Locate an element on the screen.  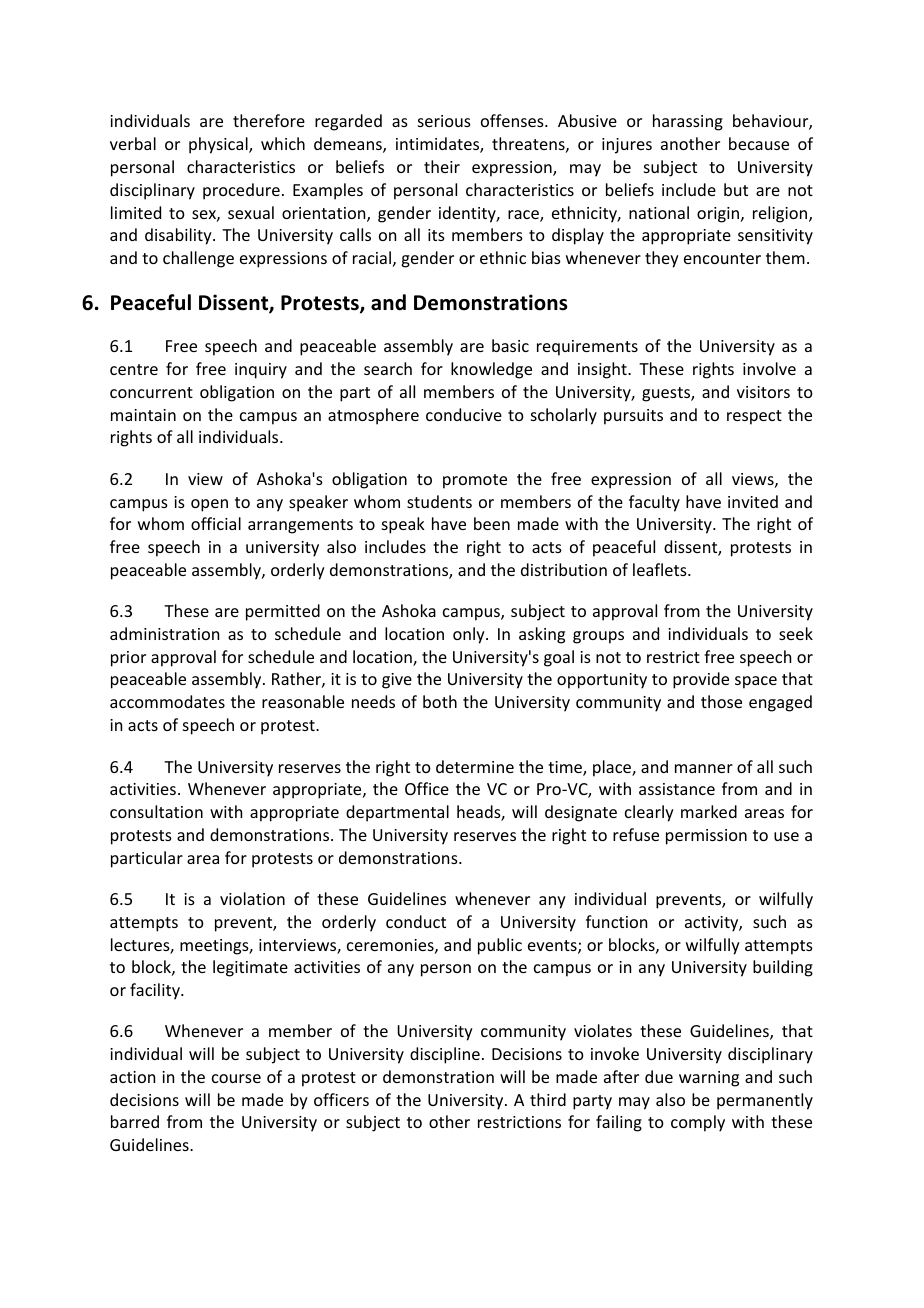
administration is located at coordinates (164, 633).
